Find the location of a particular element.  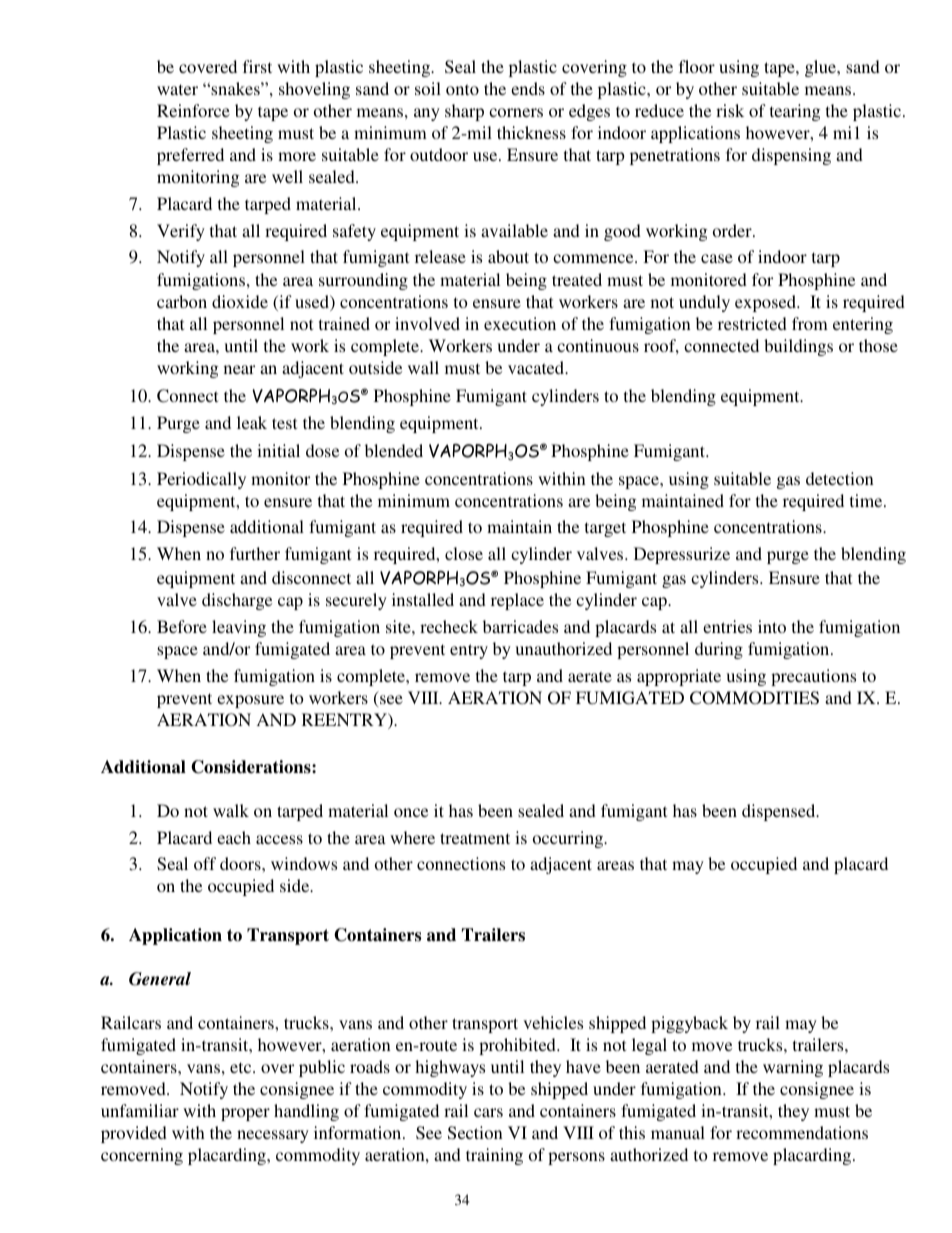

tearing is located at coordinates (795, 112).
